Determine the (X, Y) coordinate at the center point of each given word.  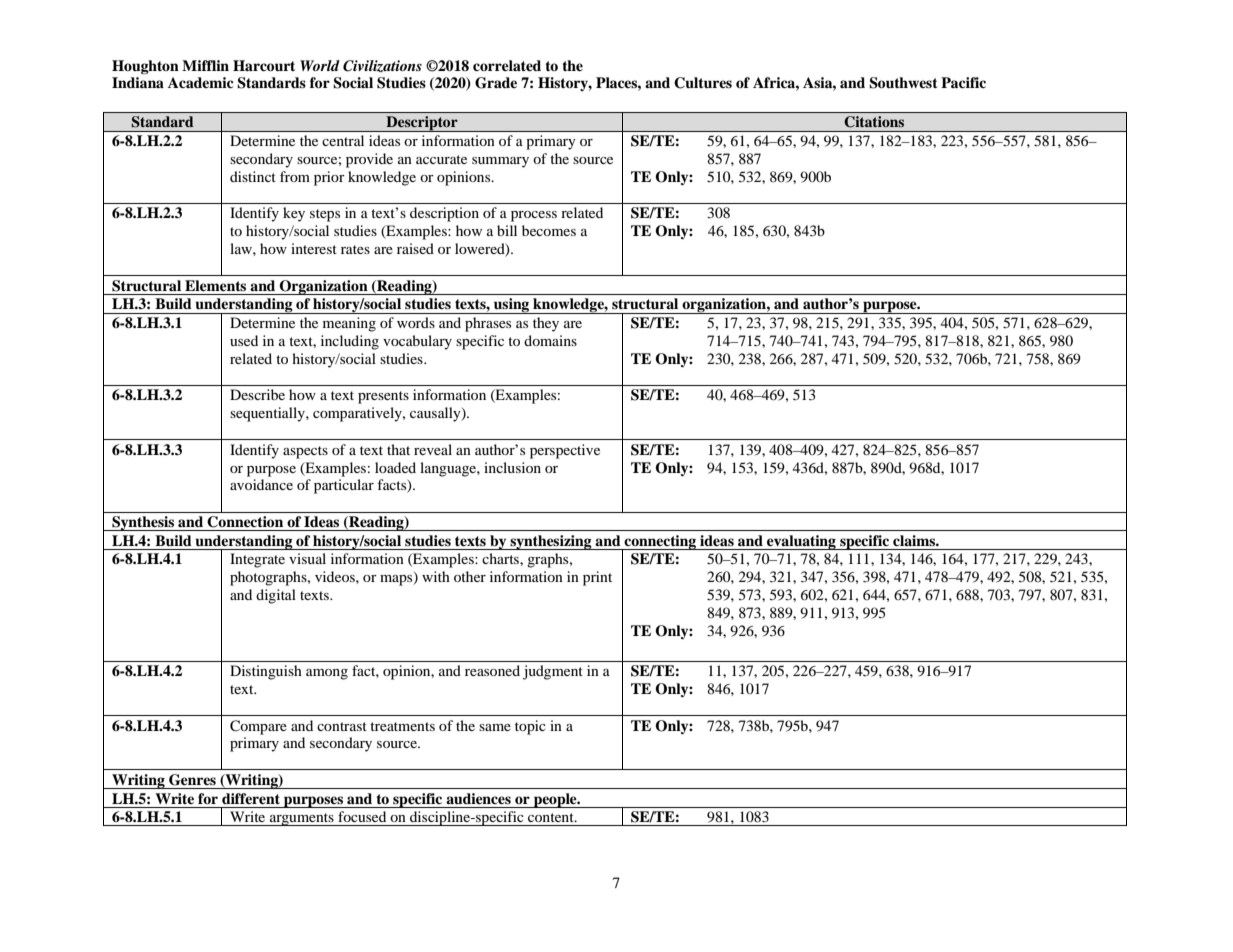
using (512, 306)
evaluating (801, 542)
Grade (496, 83)
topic (530, 727)
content (552, 817)
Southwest (903, 83)
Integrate (257, 560)
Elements (215, 285)
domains (550, 340)
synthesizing (551, 542)
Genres (192, 780)
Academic (201, 82)
